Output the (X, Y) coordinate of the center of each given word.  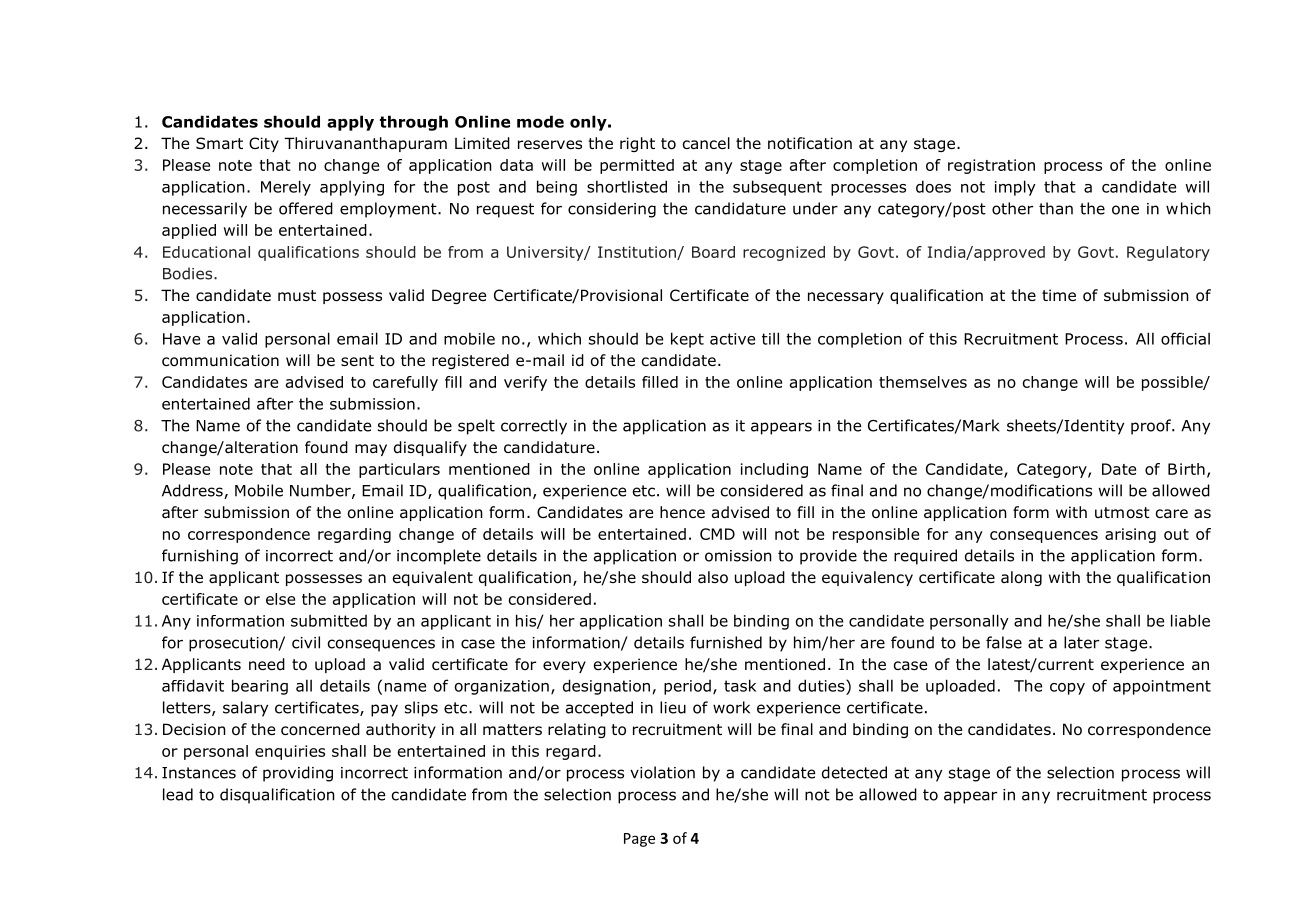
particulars (399, 470)
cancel (706, 143)
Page (639, 840)
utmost (1122, 513)
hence (682, 512)
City (264, 144)
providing (298, 774)
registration (991, 166)
